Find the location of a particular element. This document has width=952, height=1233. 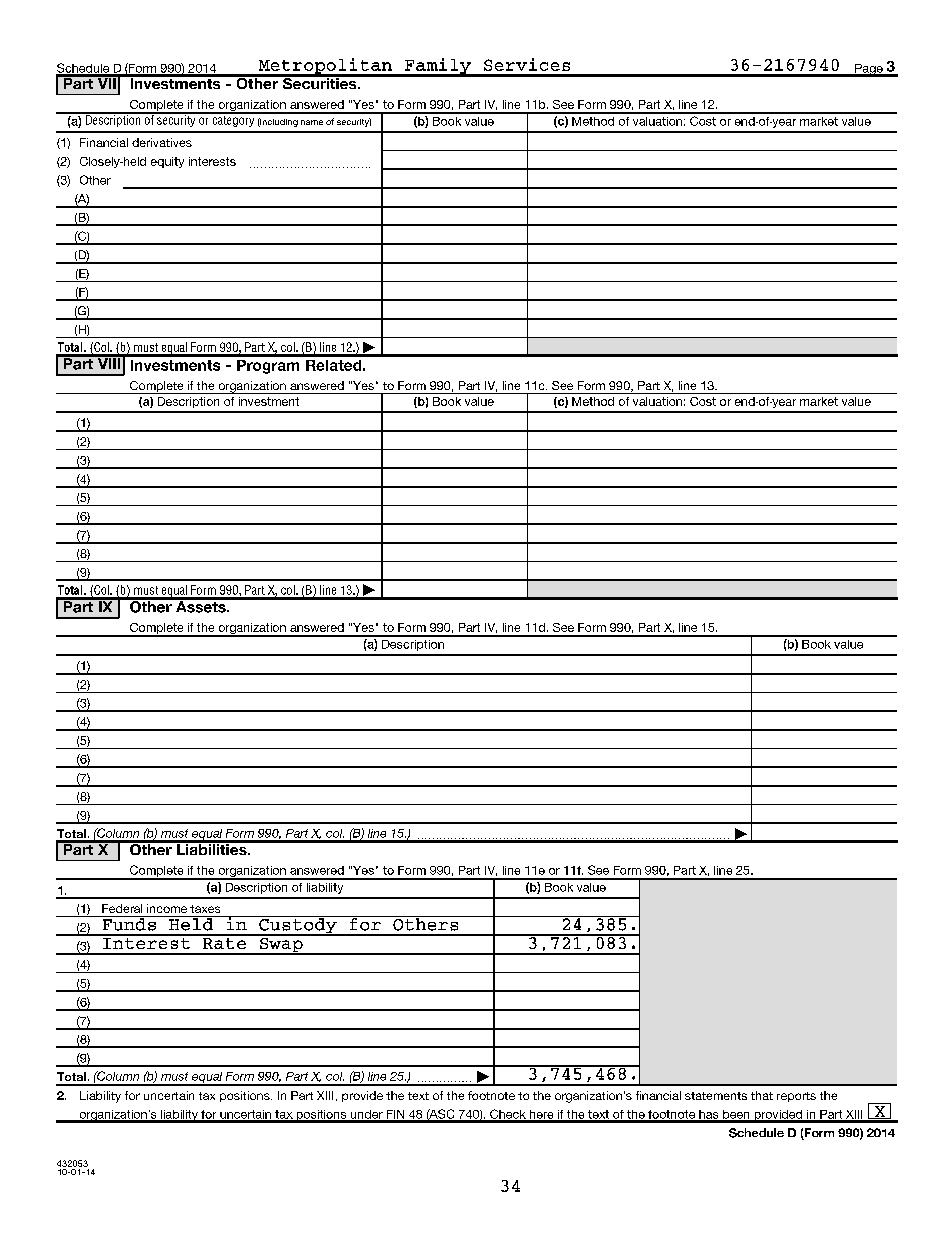

category is located at coordinates (233, 120).
